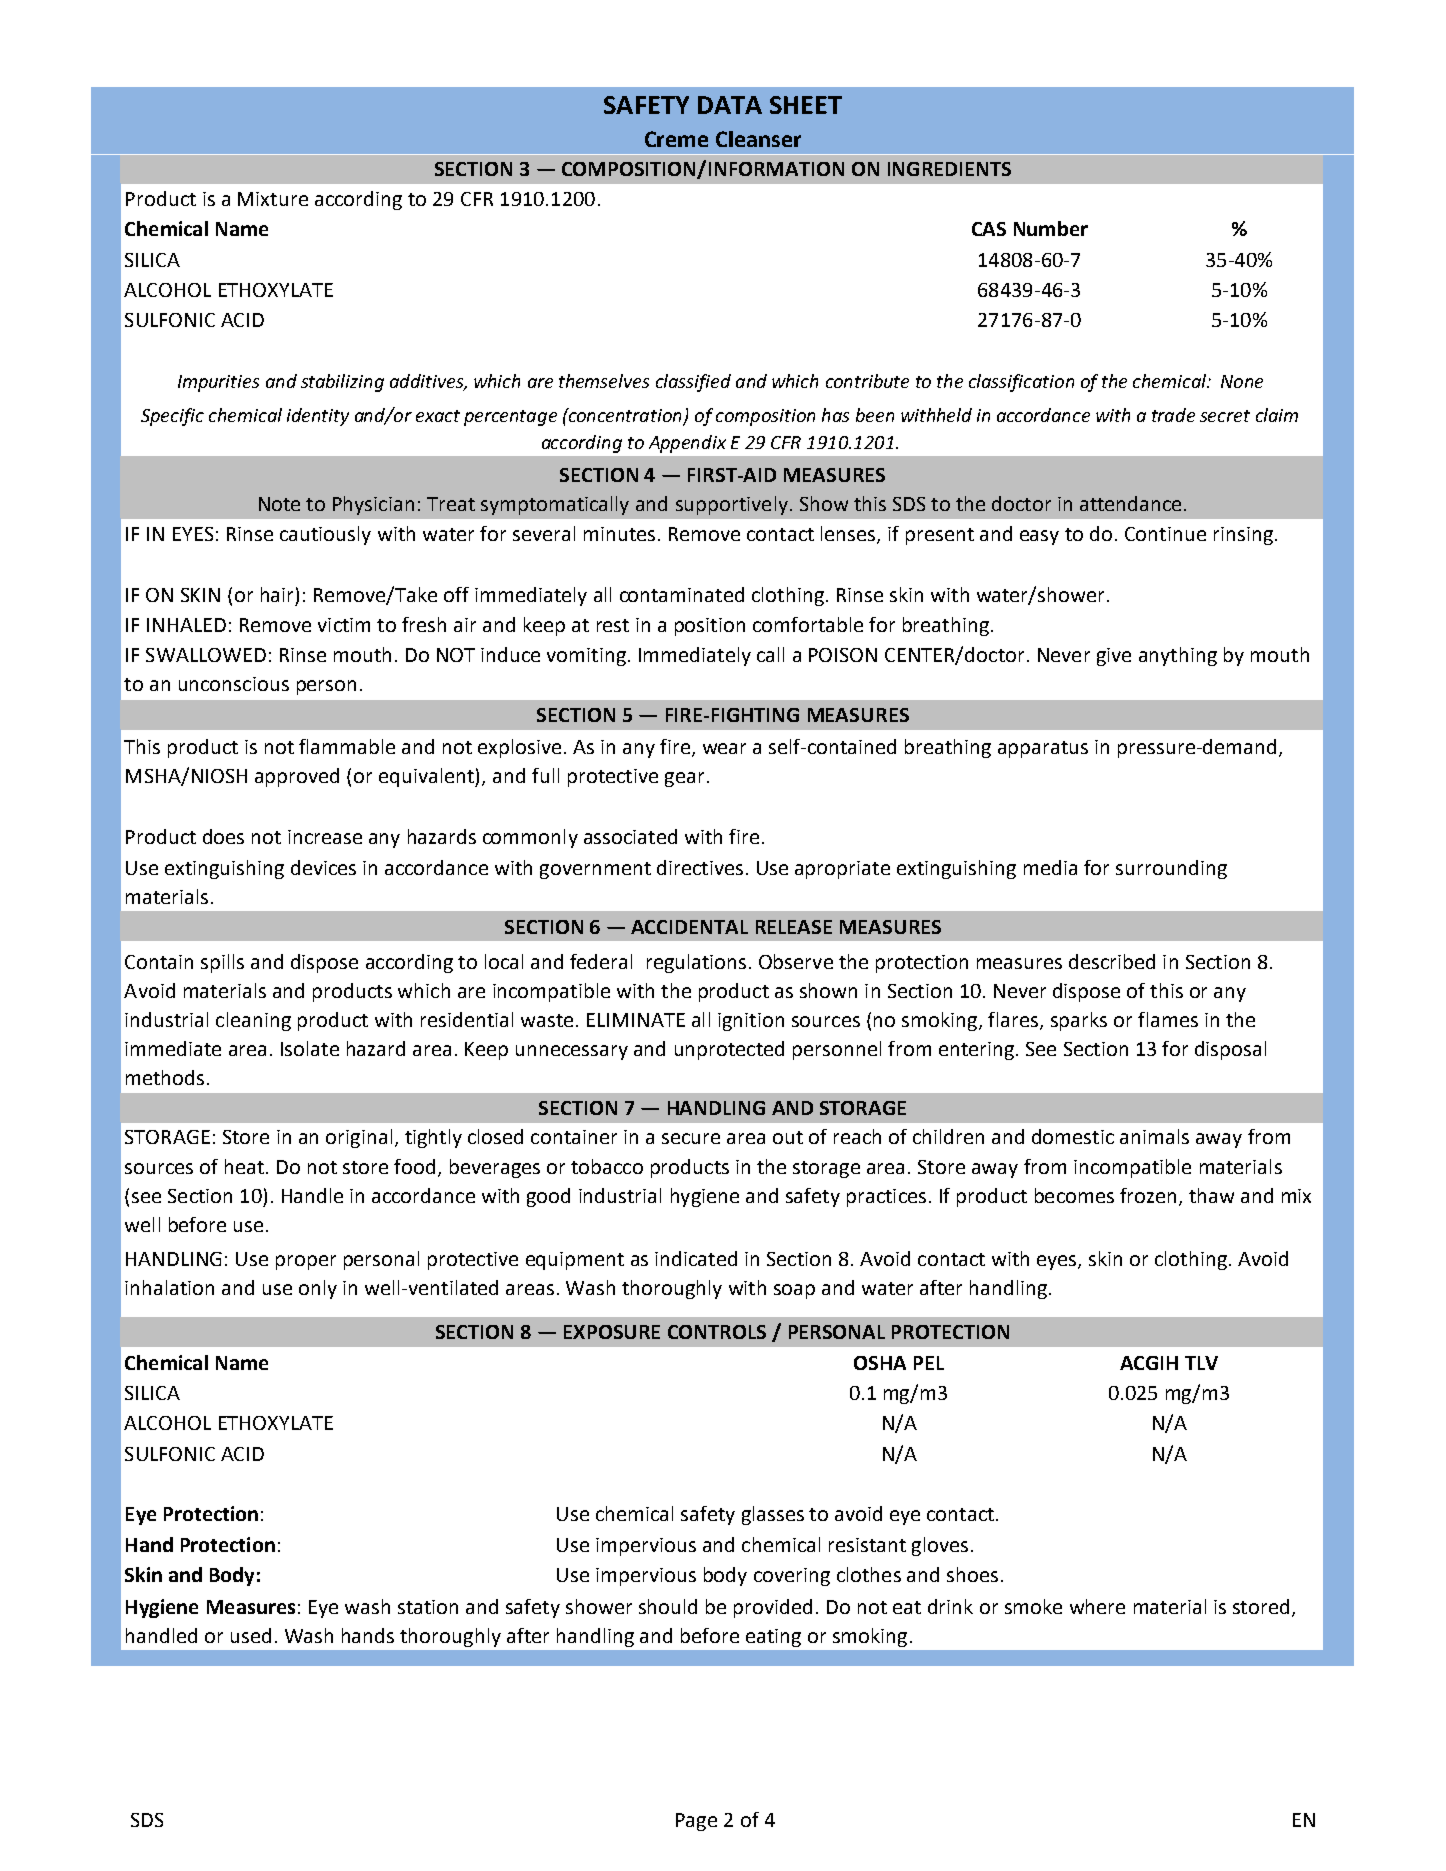  I want to click on approved, so click(297, 777).
